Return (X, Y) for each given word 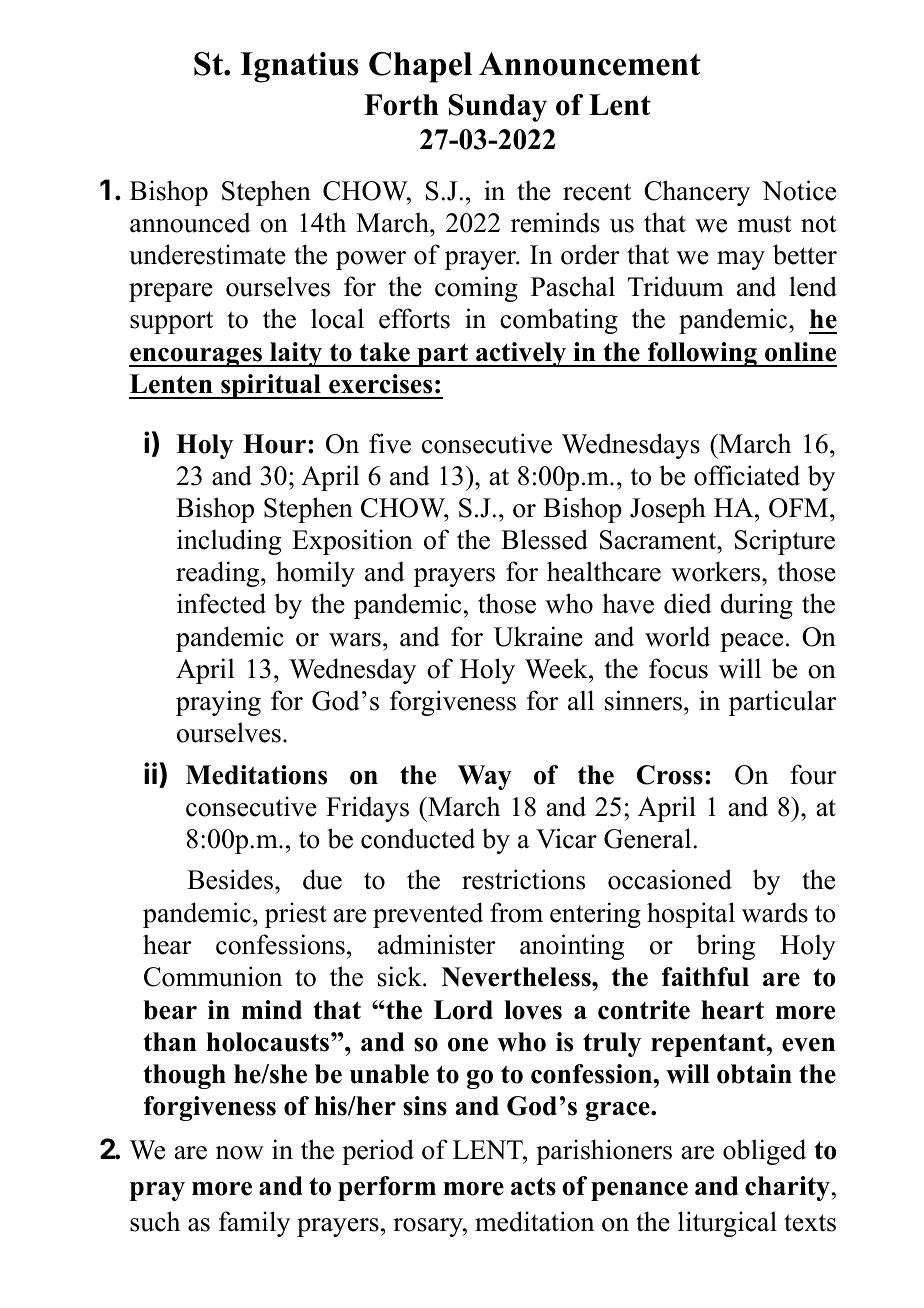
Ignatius (300, 67)
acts (533, 1186)
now (240, 1153)
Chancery (697, 193)
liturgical (727, 1224)
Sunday (498, 108)
